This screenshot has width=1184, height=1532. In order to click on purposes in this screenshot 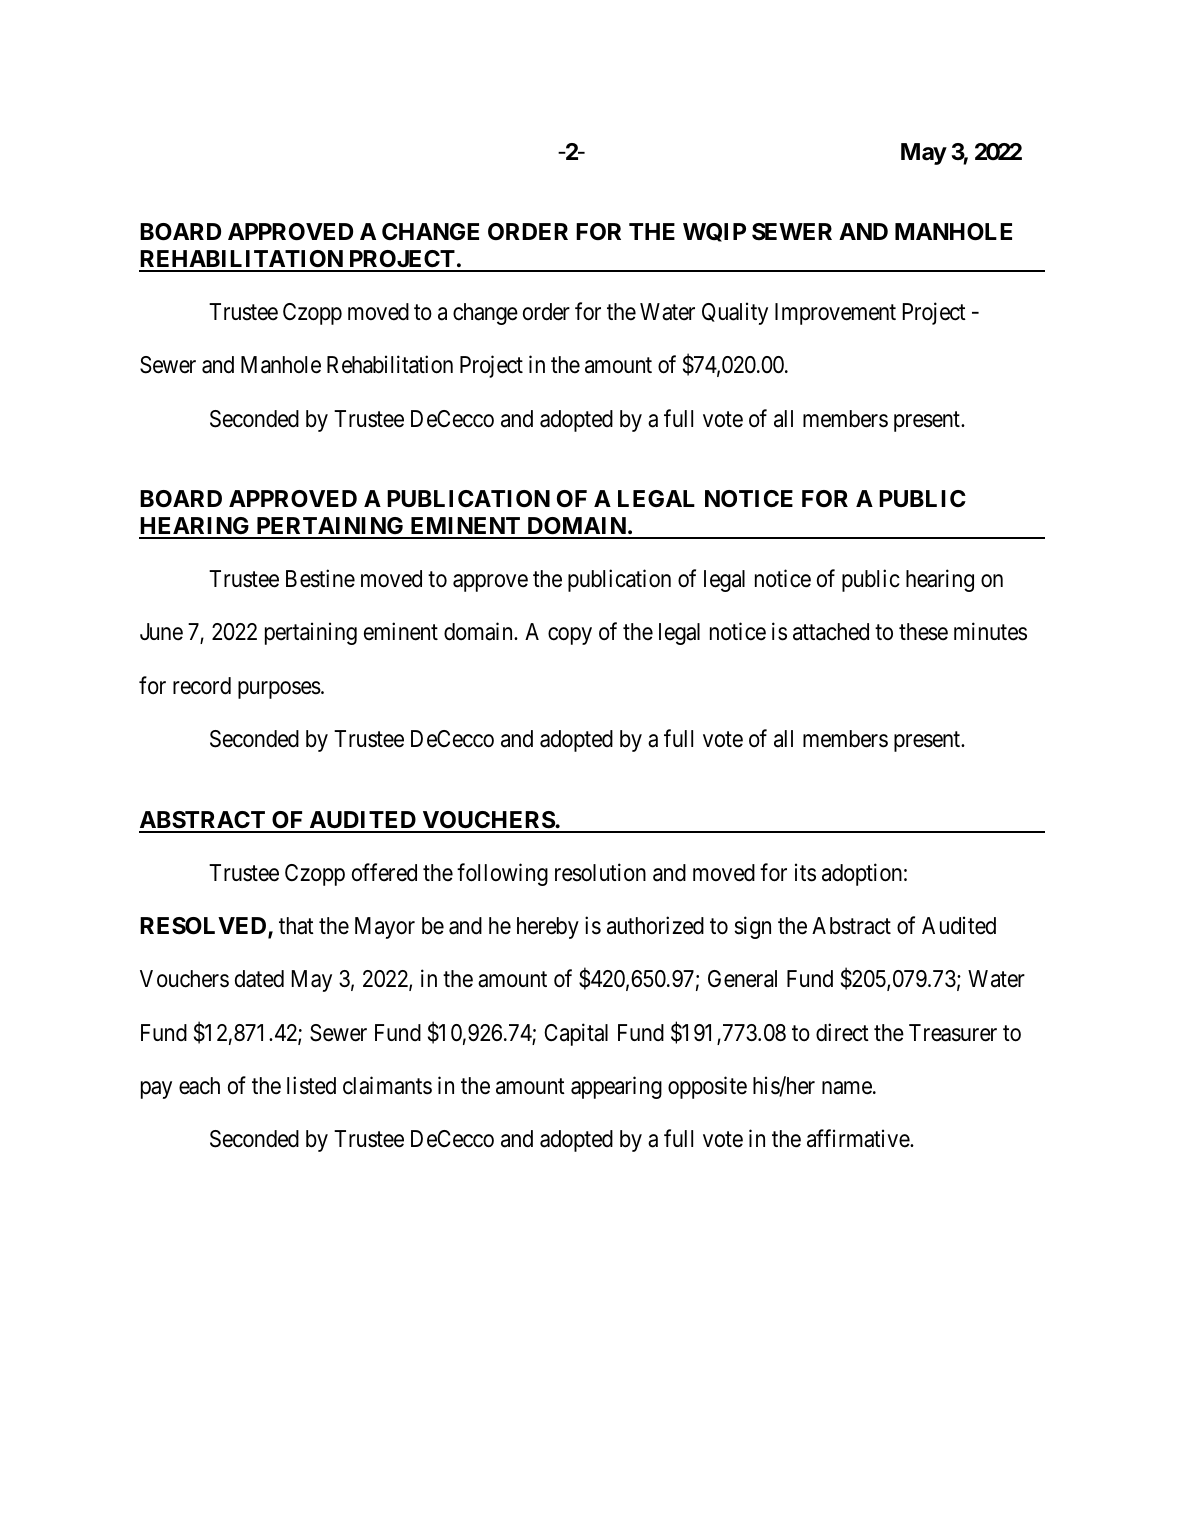, I will do `click(279, 690)`.
